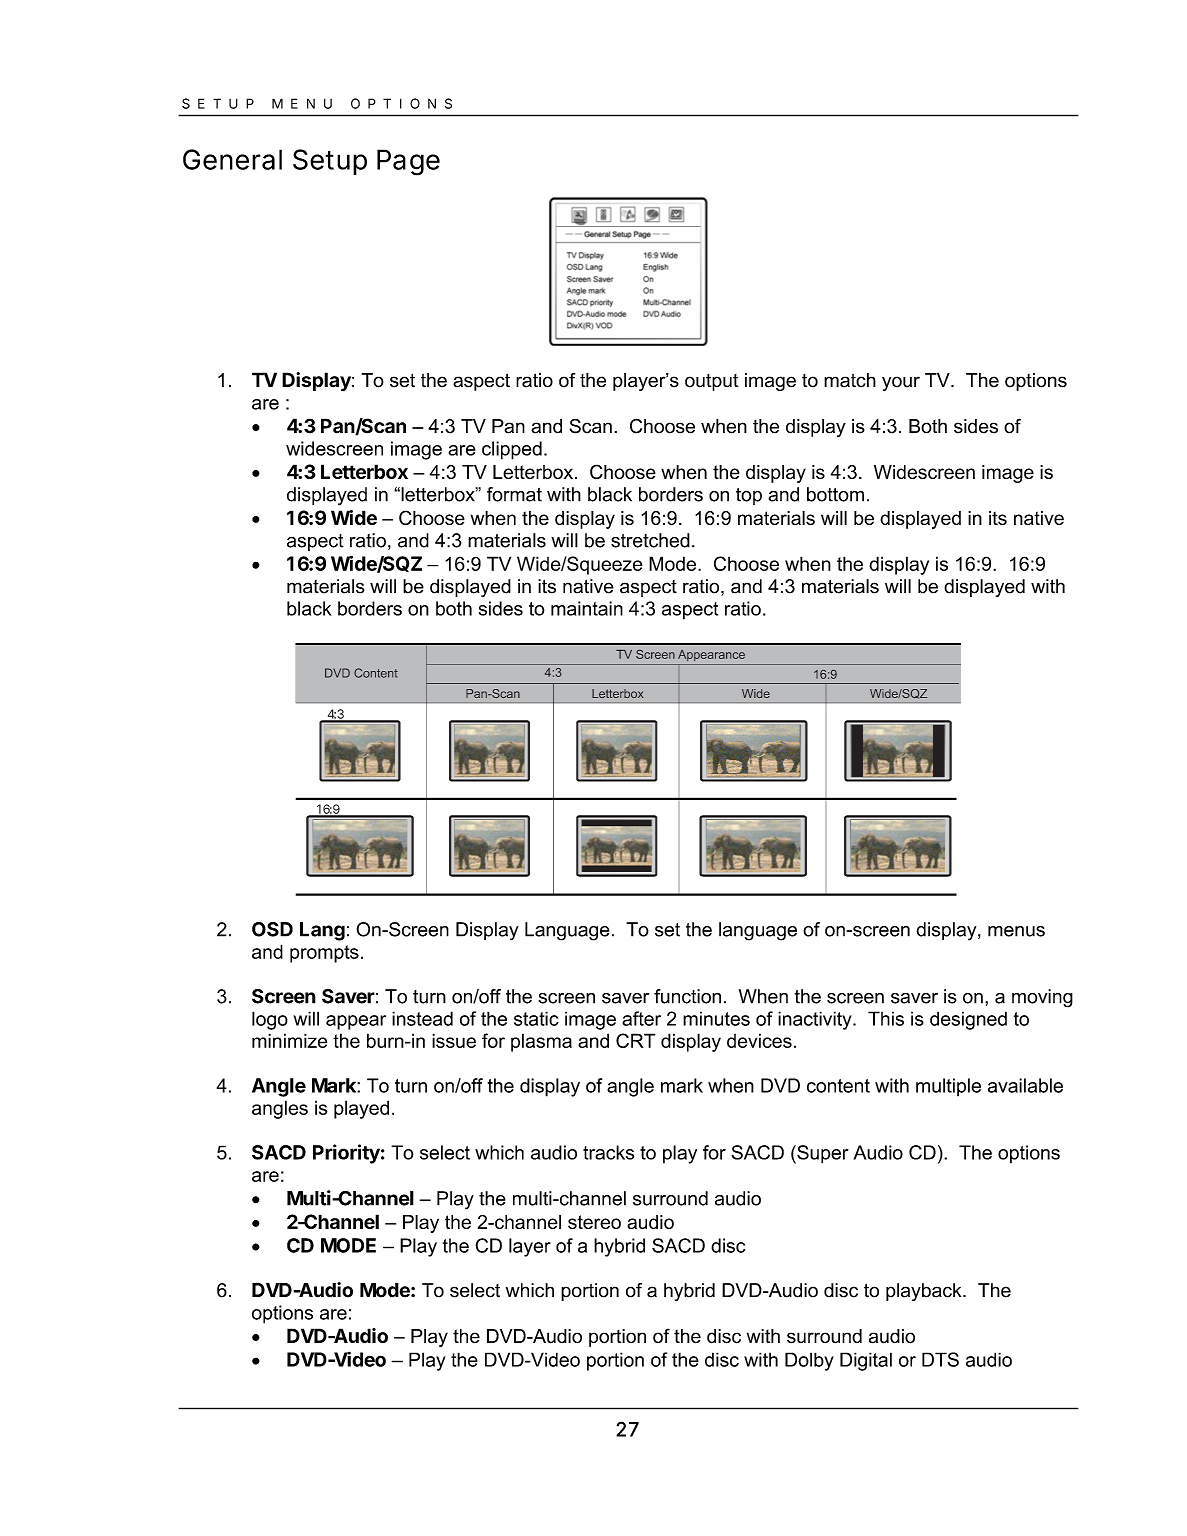  I want to click on bottom, so click(835, 494).
